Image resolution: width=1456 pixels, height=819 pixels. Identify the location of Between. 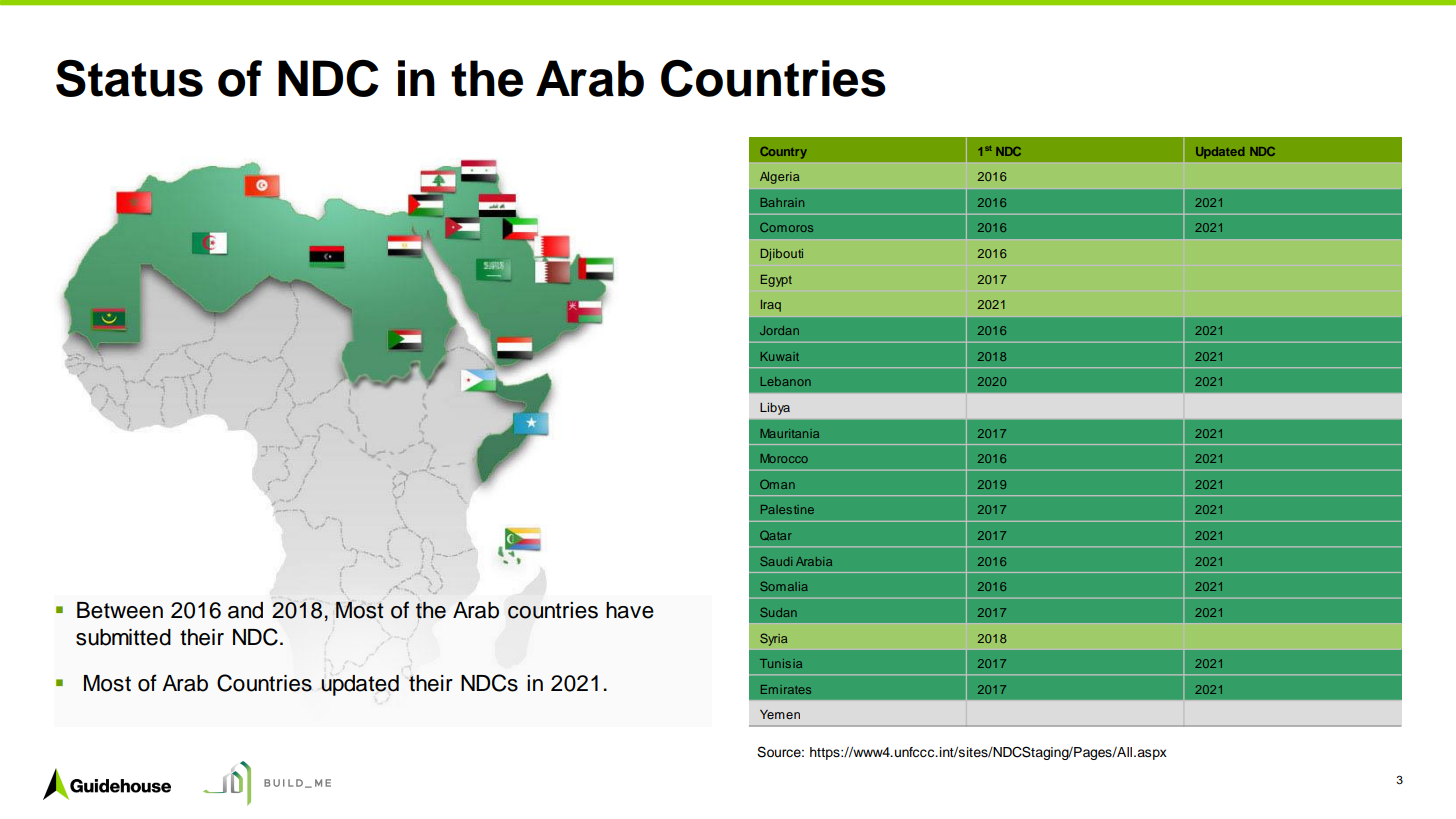
(120, 610).
